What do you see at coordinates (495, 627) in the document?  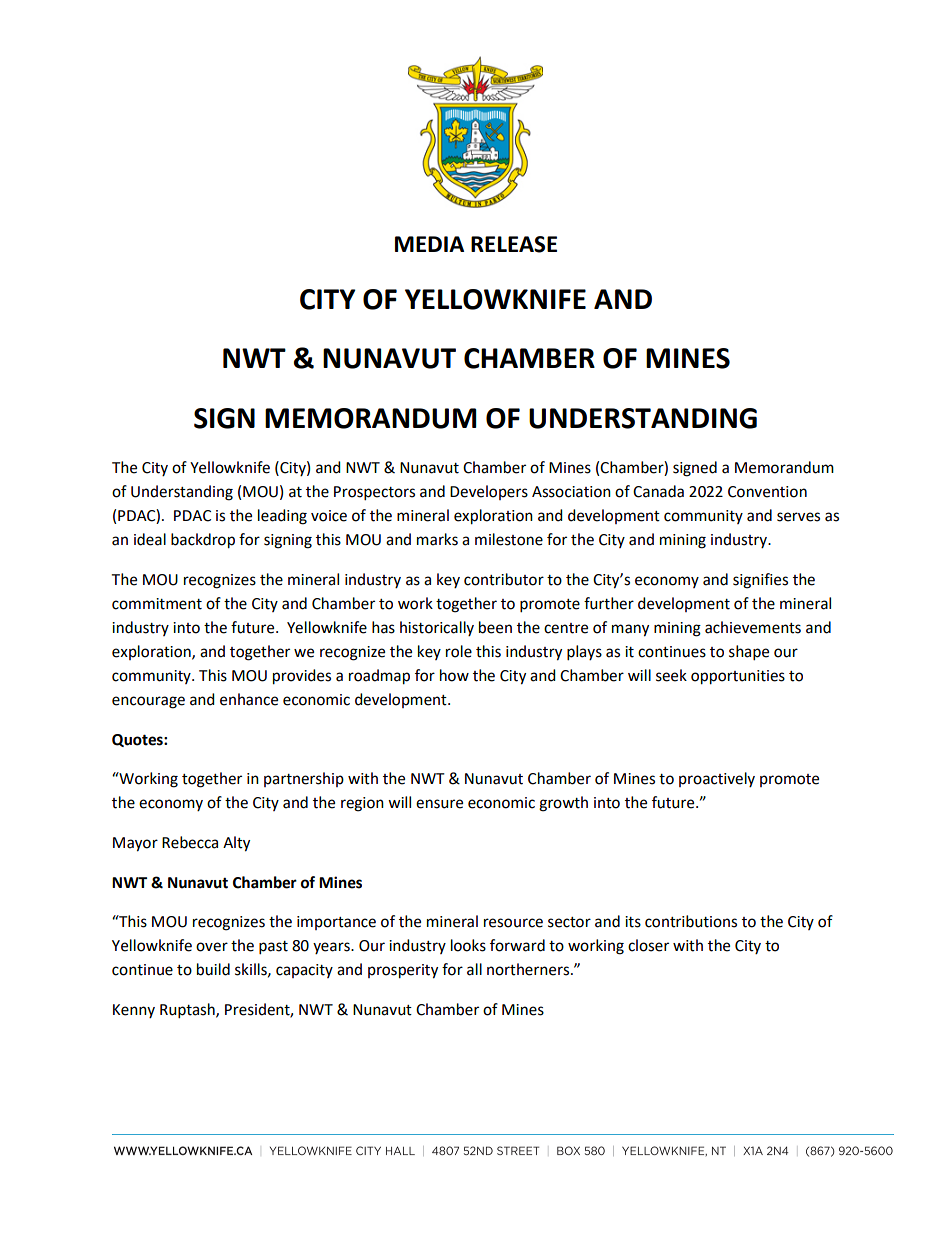 I see `been` at bounding box center [495, 627].
